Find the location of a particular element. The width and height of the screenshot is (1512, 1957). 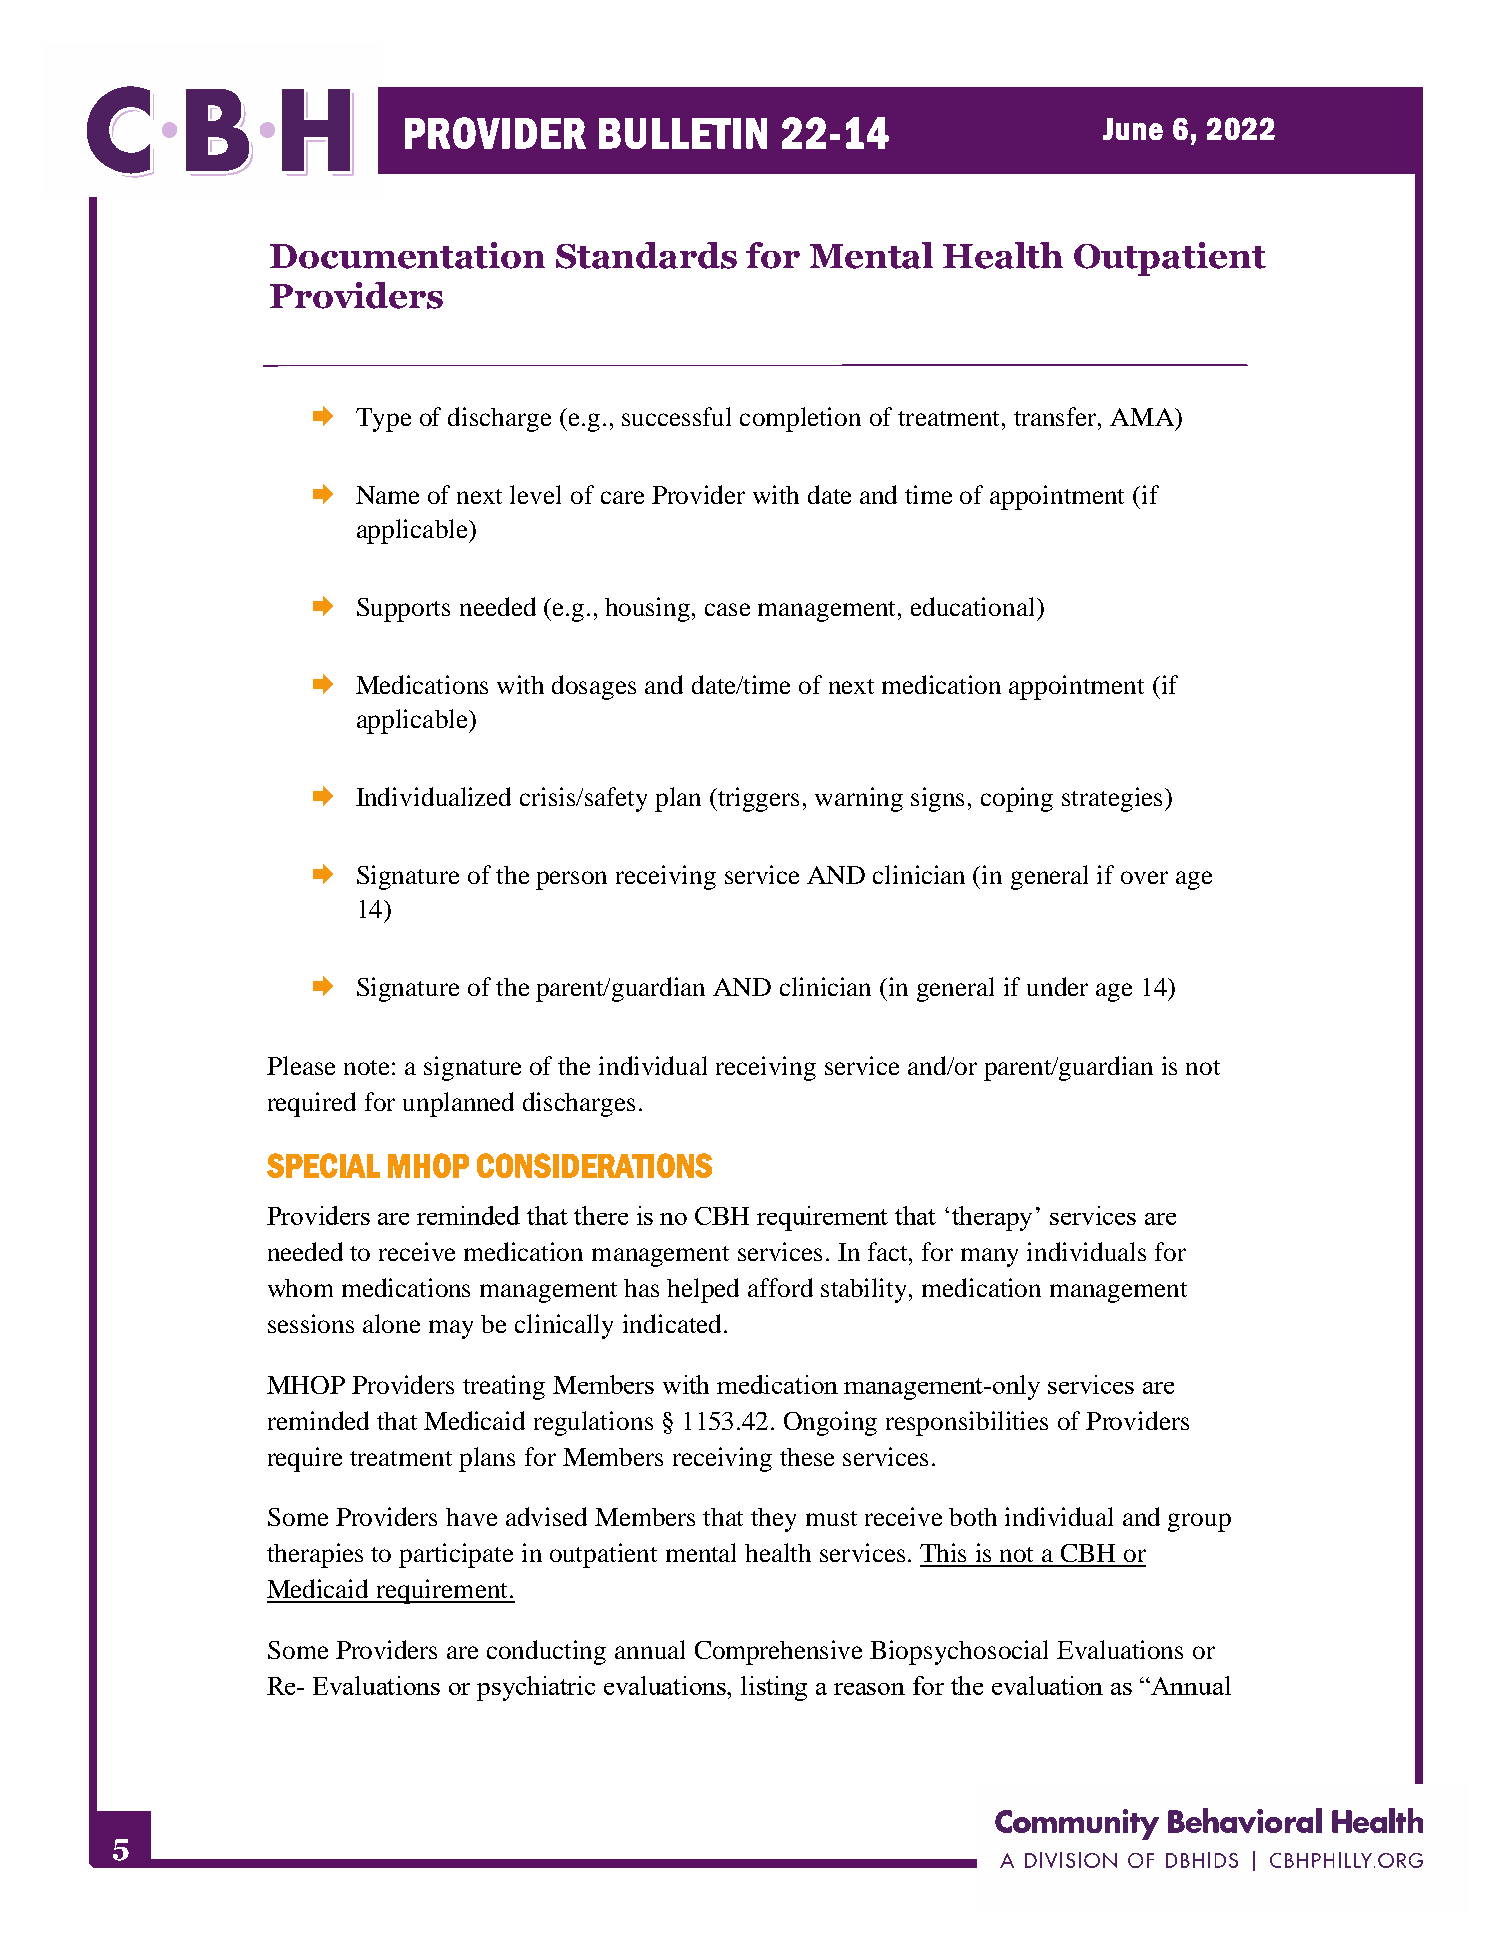

participate is located at coordinates (456, 1555).
